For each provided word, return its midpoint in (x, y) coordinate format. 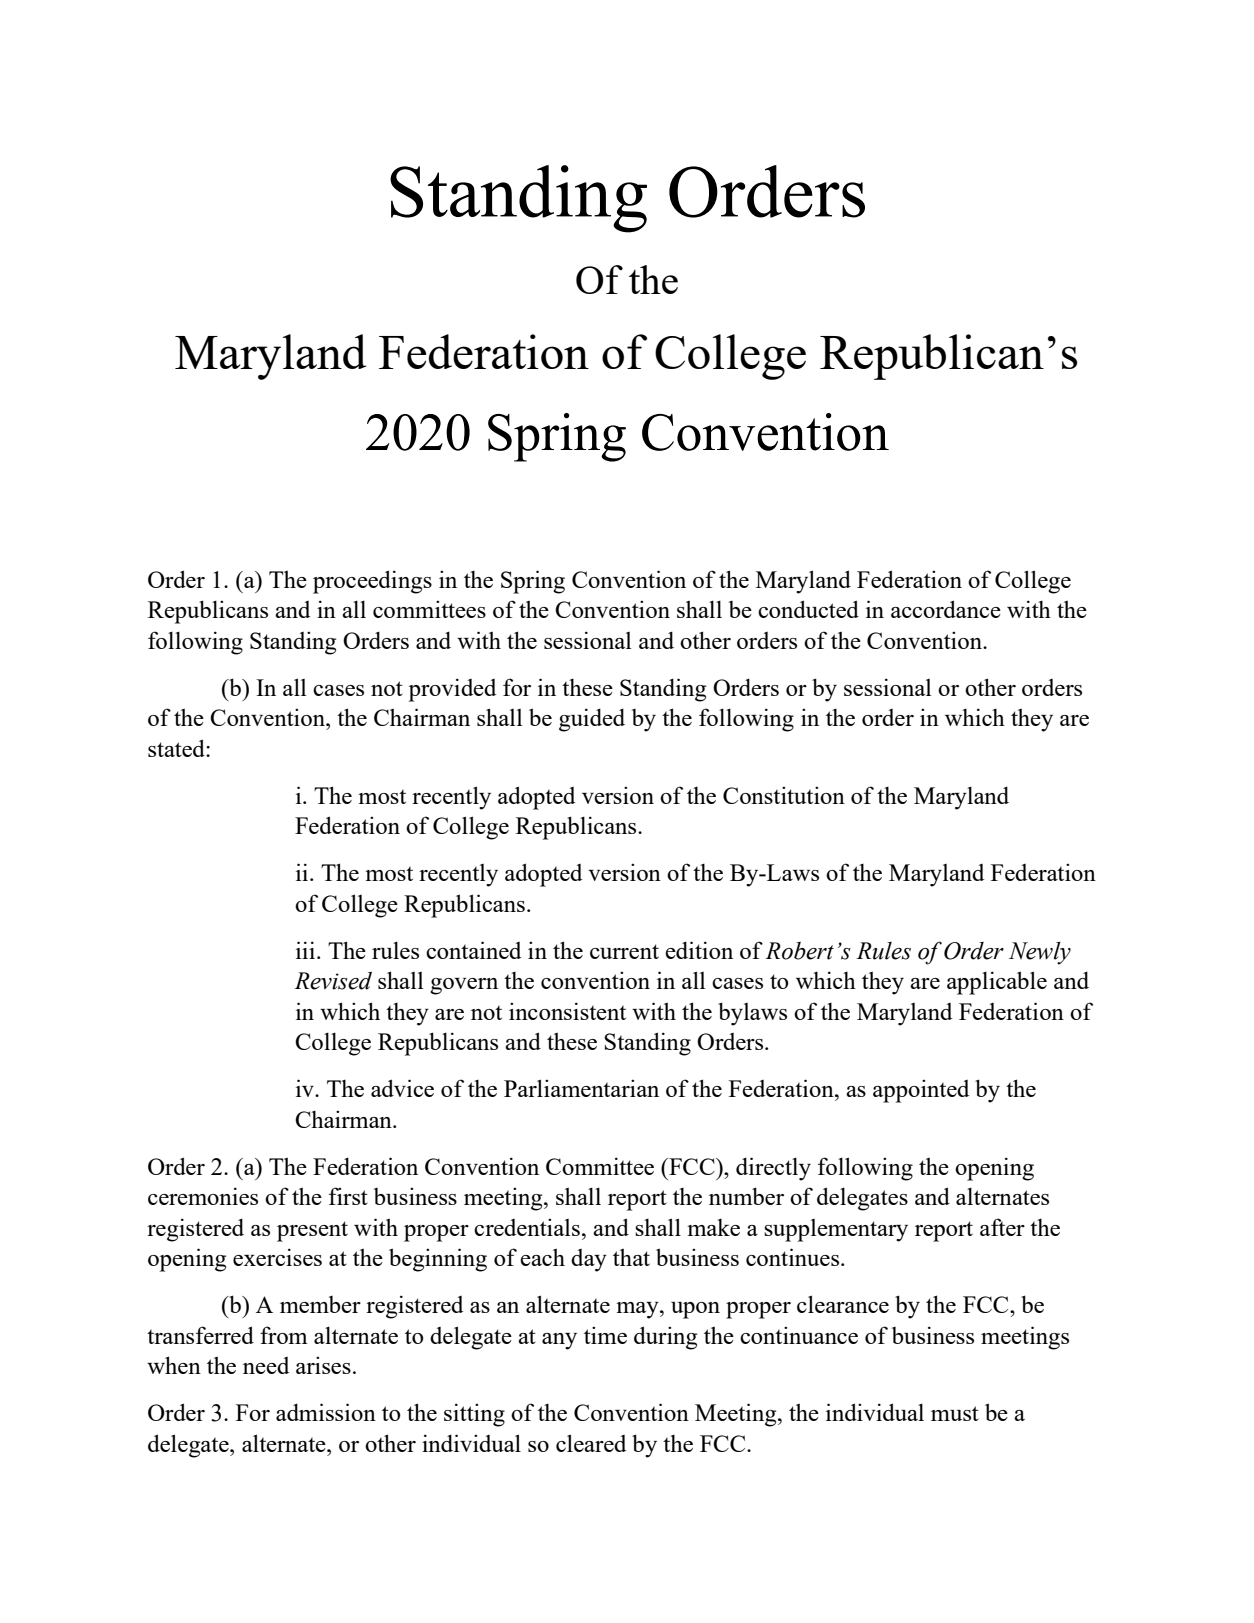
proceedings (372, 582)
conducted (808, 609)
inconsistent (567, 1011)
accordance (946, 609)
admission (326, 1412)
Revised (333, 981)
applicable (997, 983)
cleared (591, 1443)
